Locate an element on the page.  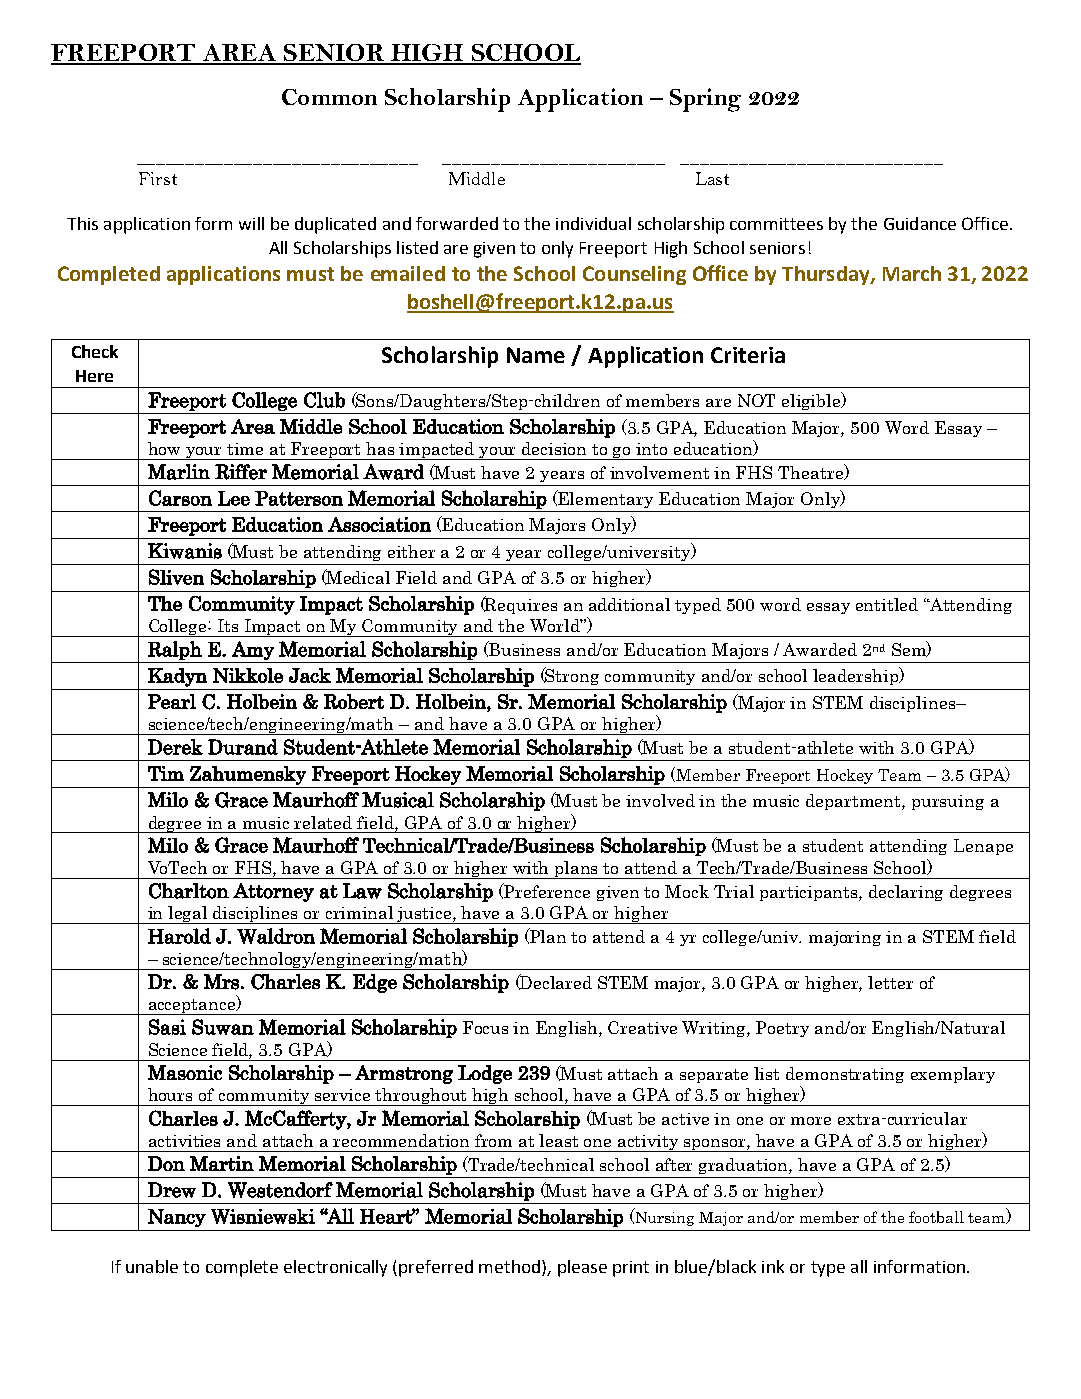
First is located at coordinates (158, 178).
